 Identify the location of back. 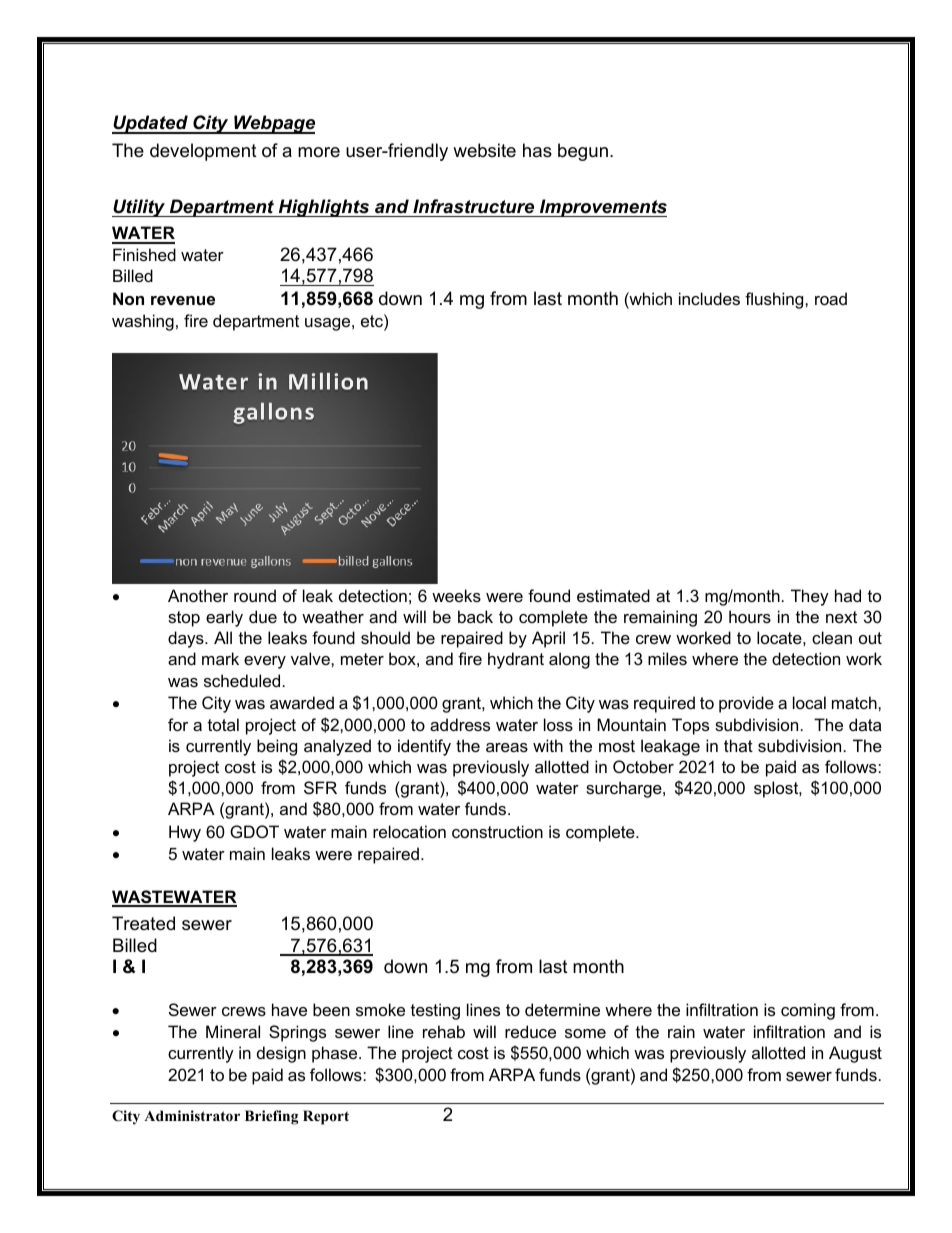
(475, 616).
